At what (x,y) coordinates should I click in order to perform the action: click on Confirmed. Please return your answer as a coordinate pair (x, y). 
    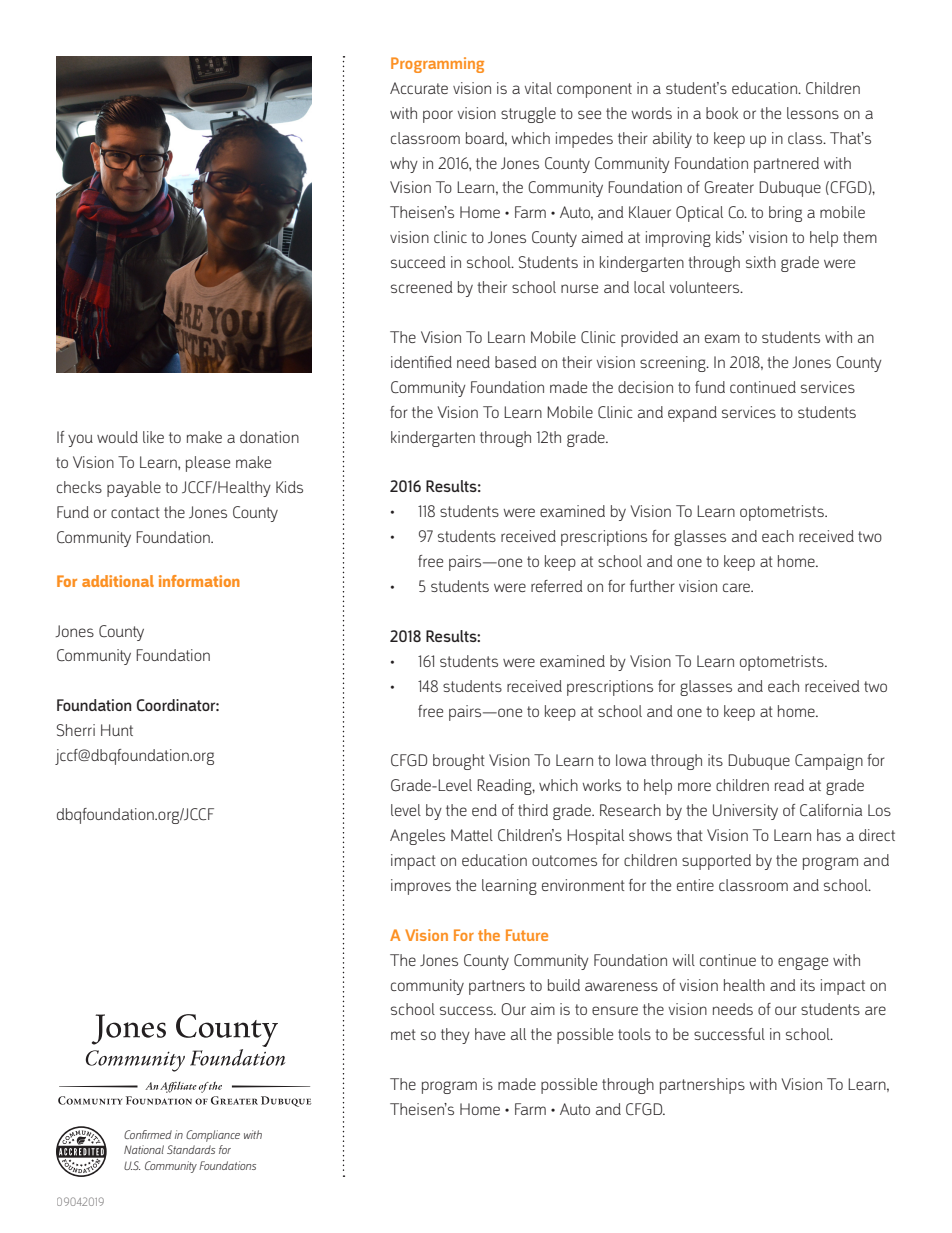
    Looking at the image, I should click on (148, 1134).
